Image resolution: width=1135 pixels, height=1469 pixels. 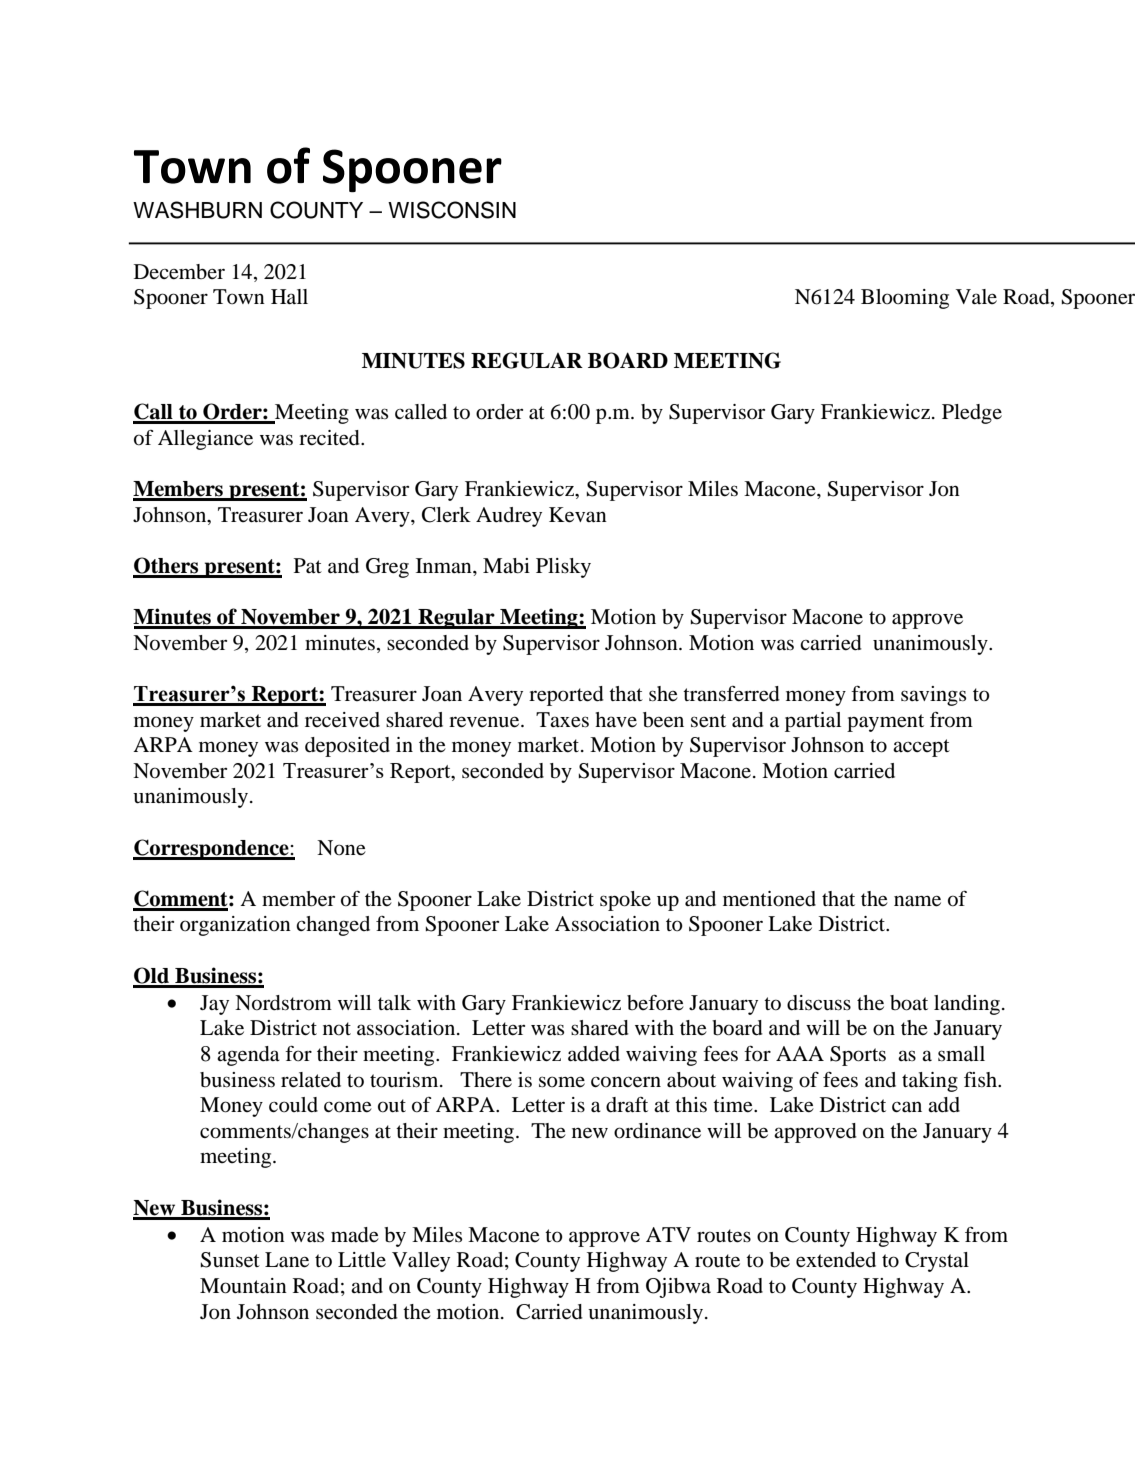 I want to click on extended, so click(x=836, y=1260).
